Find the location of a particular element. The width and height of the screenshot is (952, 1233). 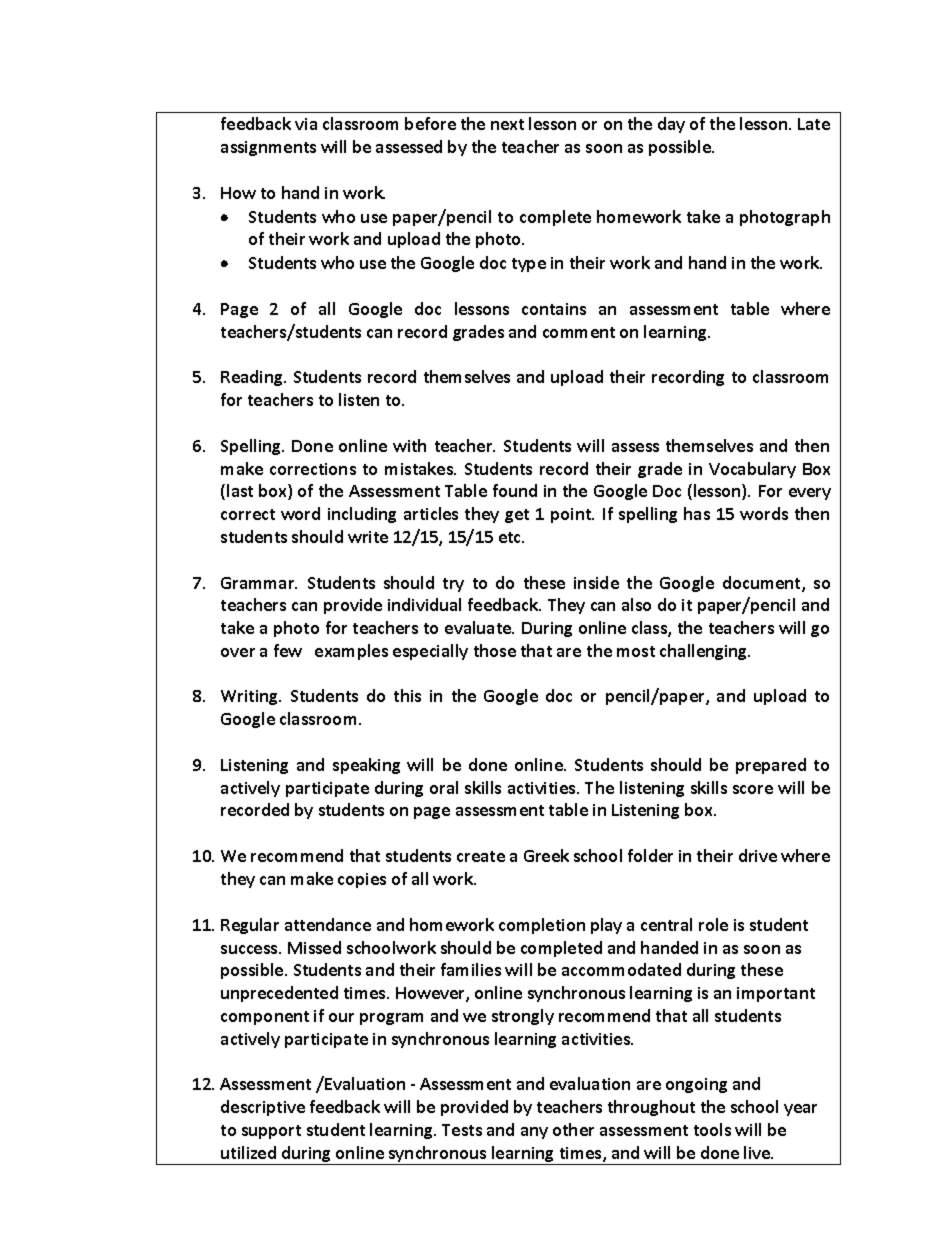

few is located at coordinates (288, 650).
